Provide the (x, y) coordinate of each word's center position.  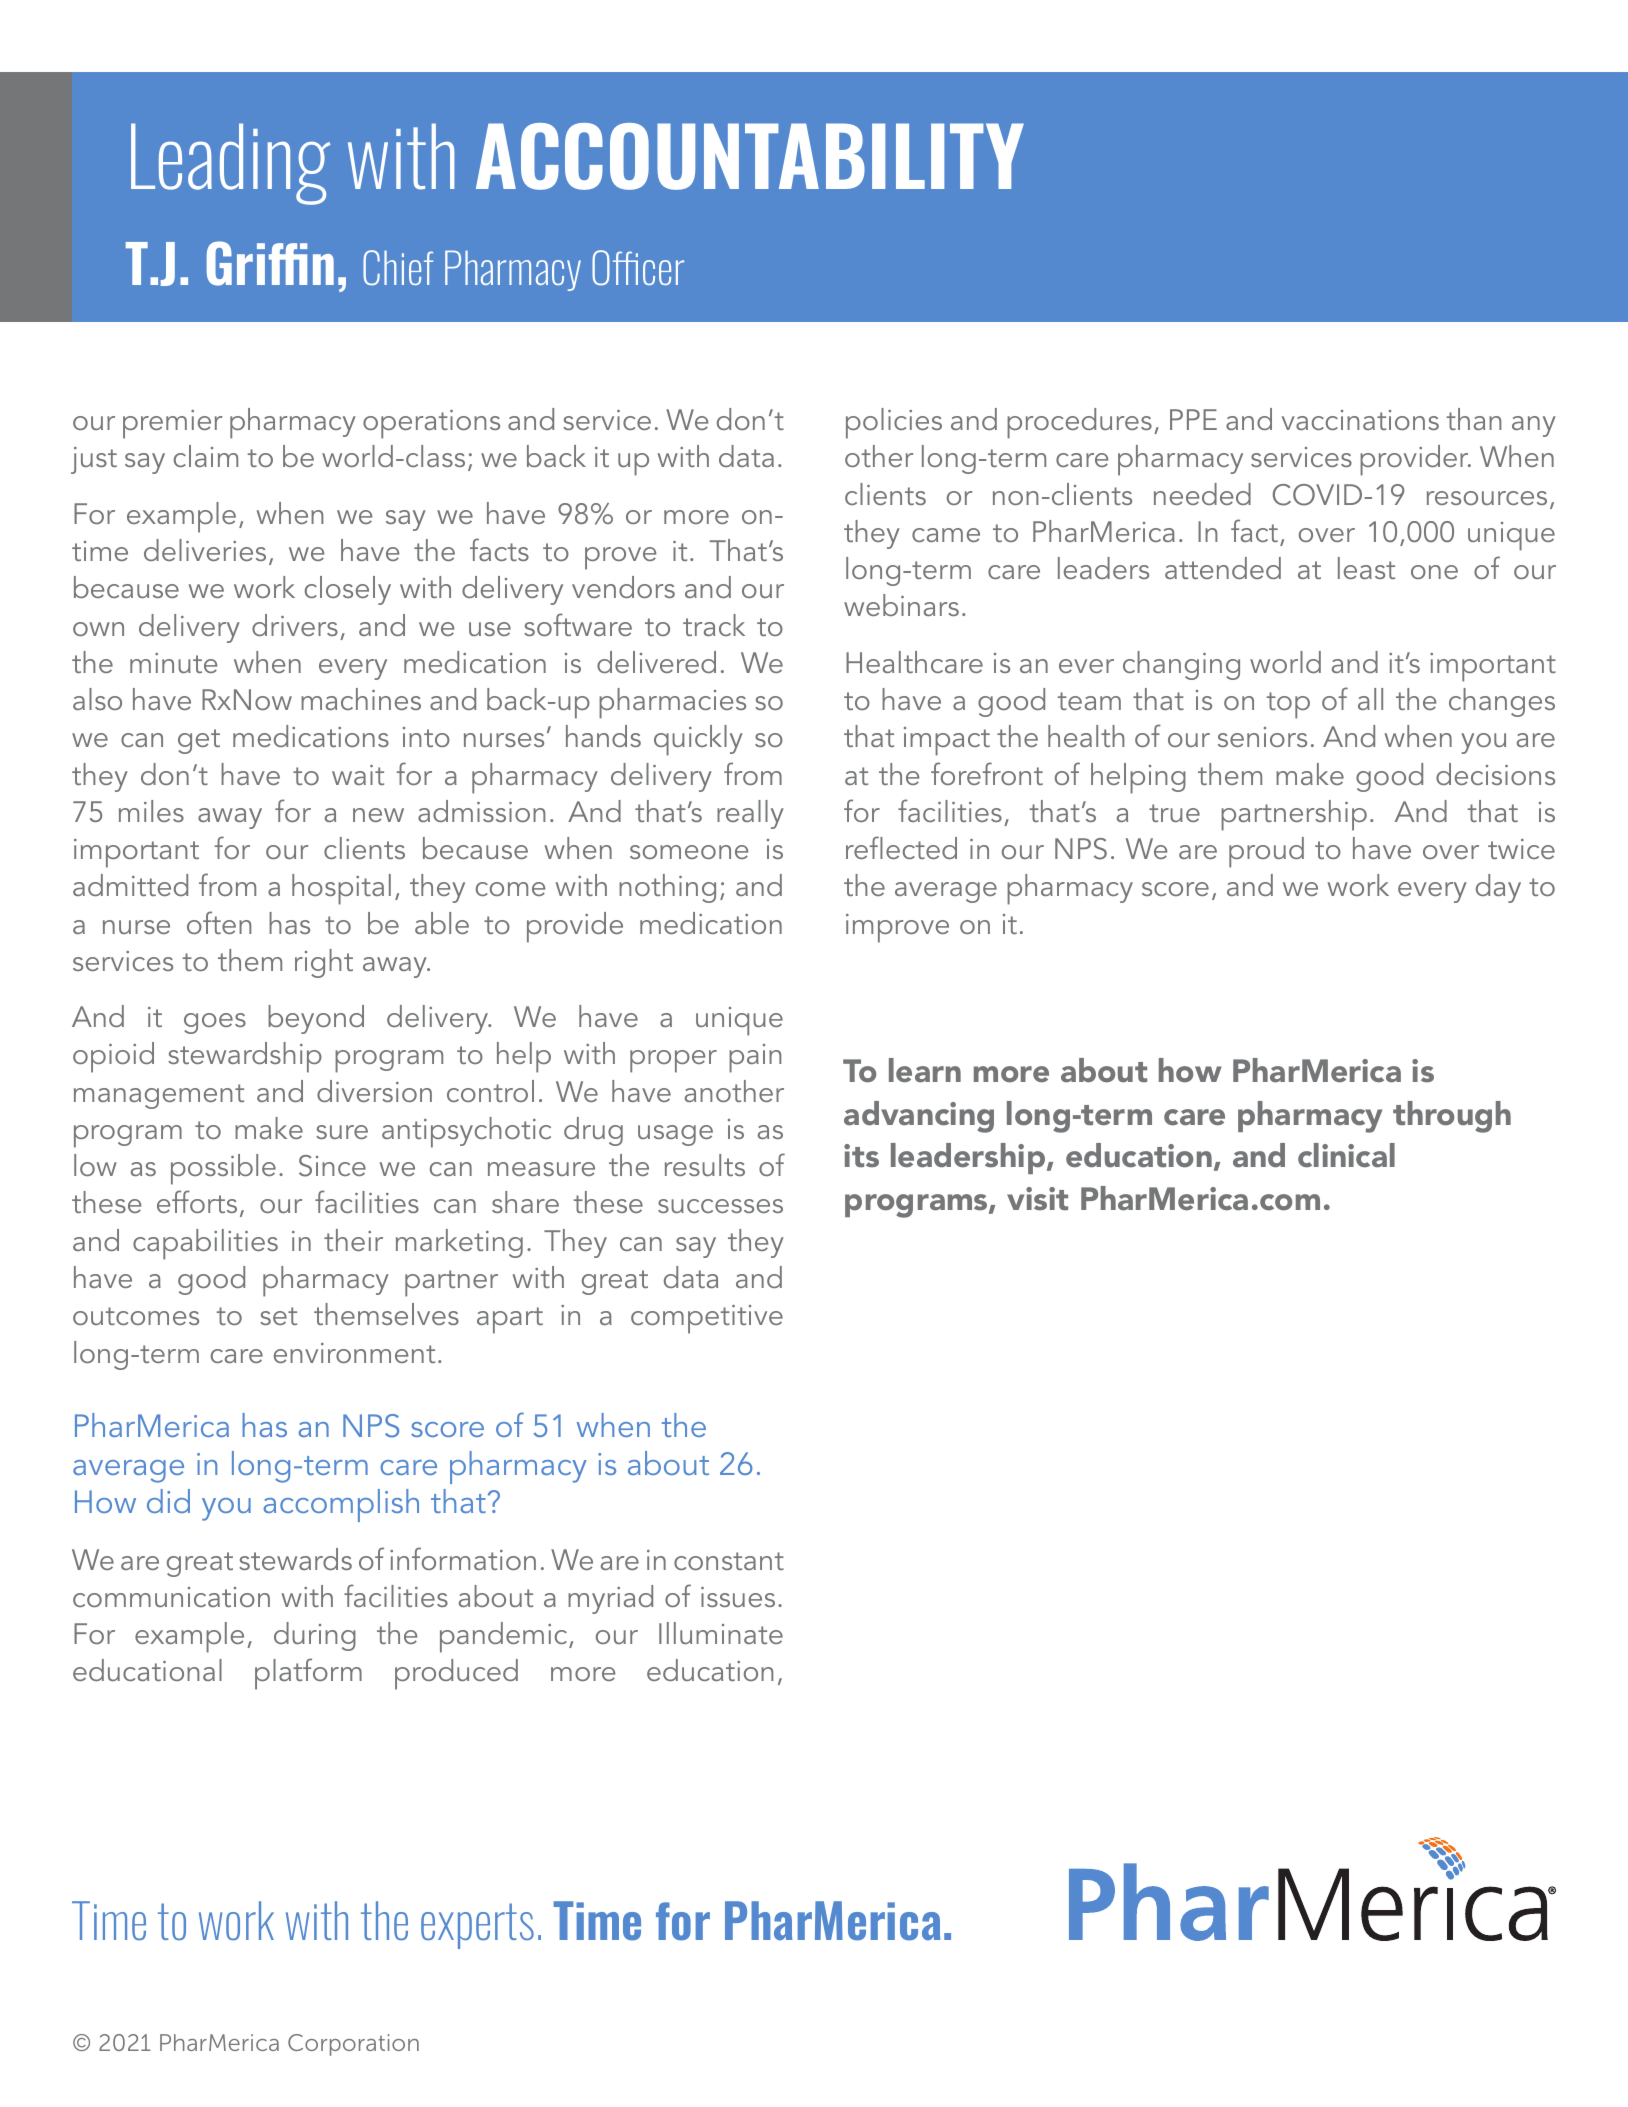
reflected (901, 847)
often (219, 922)
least (1366, 568)
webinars (901, 605)
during (315, 1636)
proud (1266, 852)
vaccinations (1360, 420)
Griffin (270, 263)
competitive (707, 1319)
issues (738, 1597)
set (278, 1316)
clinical (1346, 1155)
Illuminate (721, 1633)
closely (348, 590)
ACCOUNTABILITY (750, 156)
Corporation (353, 2045)
